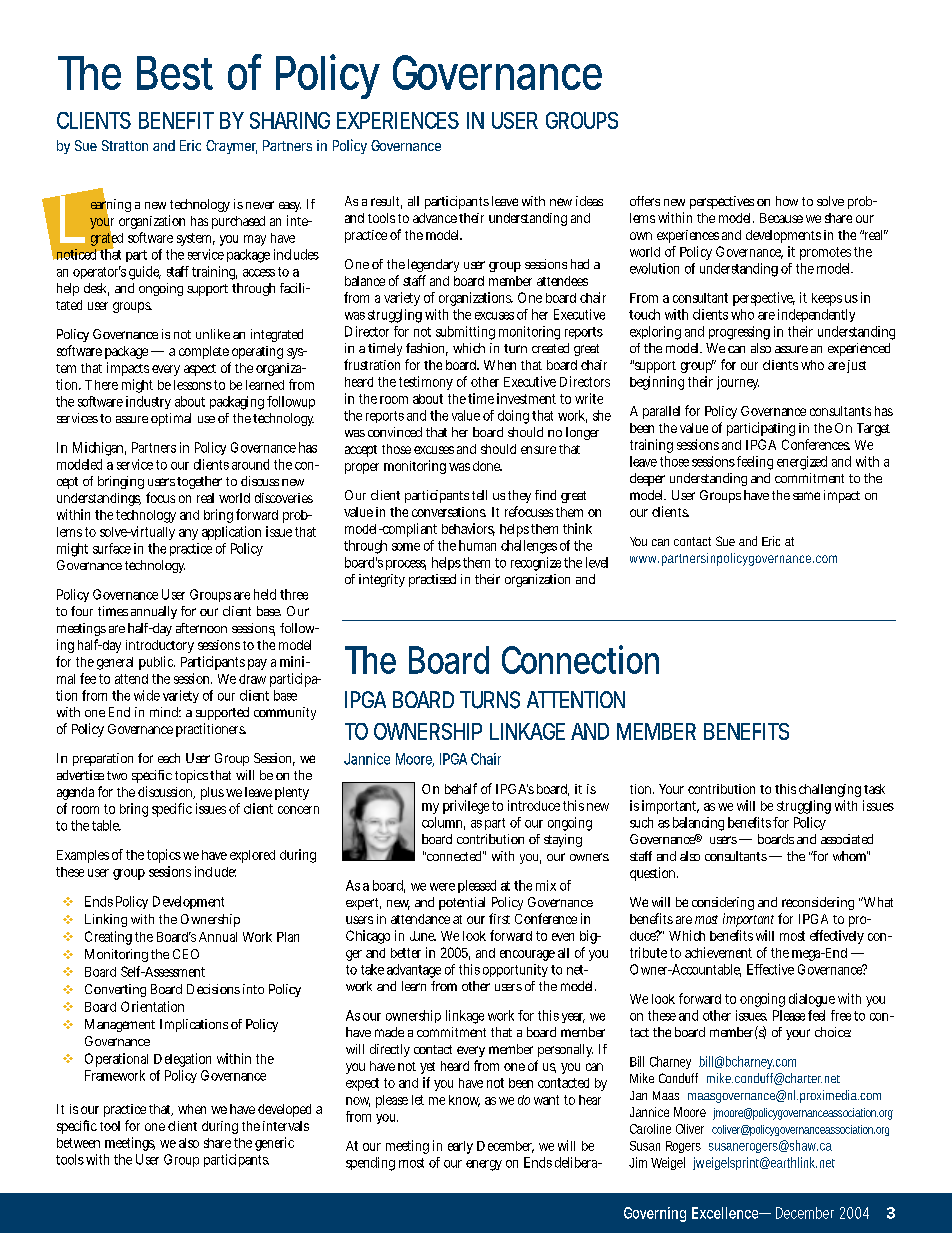 The image size is (952, 1233). Describe the element at coordinates (655, 1214) in the screenshot. I see `Governing` at that location.
